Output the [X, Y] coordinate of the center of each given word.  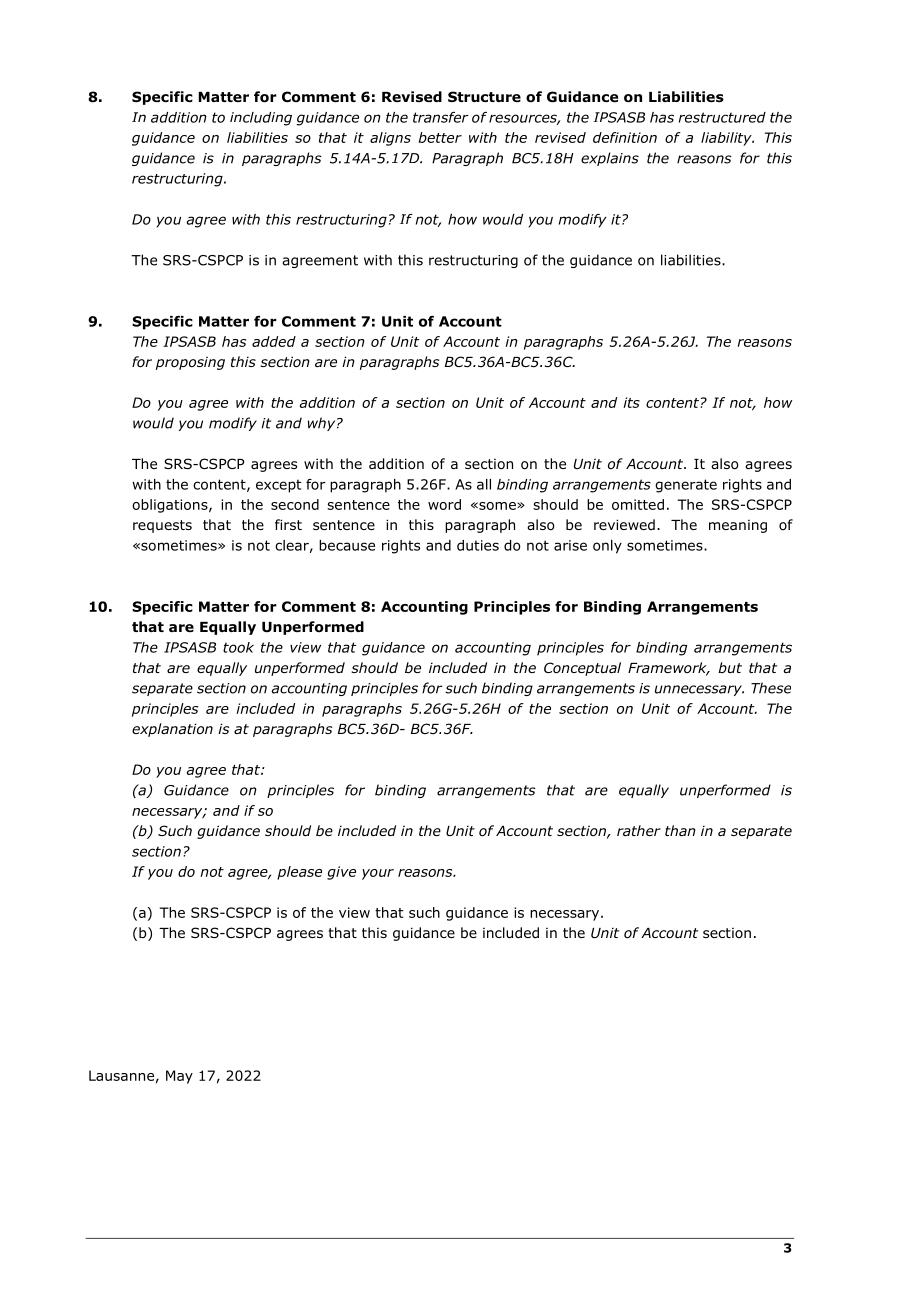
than [680, 830]
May [179, 1077]
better [440, 137]
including [261, 119]
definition [625, 137]
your [378, 874]
